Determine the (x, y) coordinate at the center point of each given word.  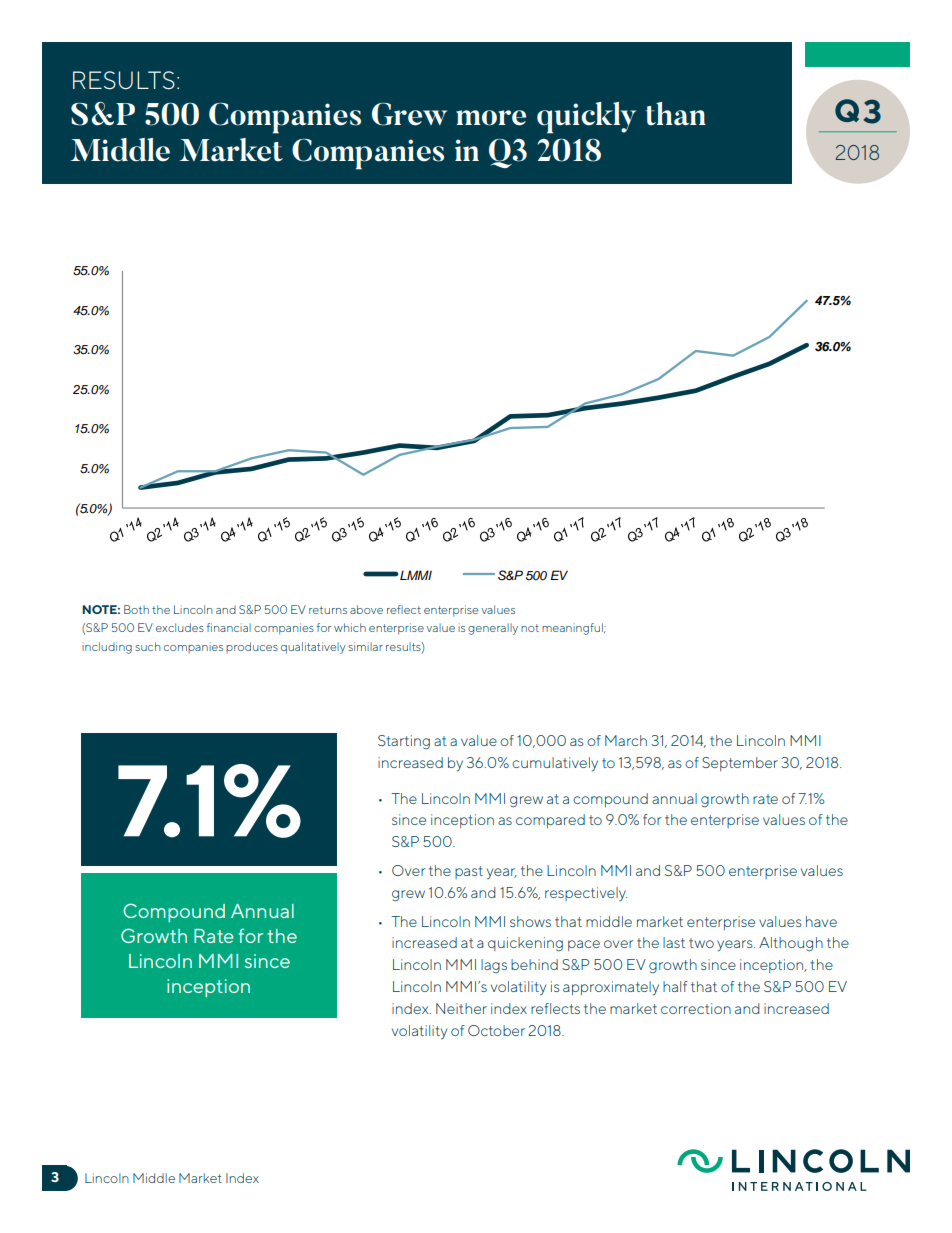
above (366, 609)
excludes (180, 627)
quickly (586, 118)
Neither (461, 1008)
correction (696, 1008)
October (496, 1030)
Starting (404, 742)
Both (136, 609)
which (350, 627)
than (676, 114)
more (491, 118)
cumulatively (555, 764)
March (626, 740)
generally (493, 629)
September (740, 764)
